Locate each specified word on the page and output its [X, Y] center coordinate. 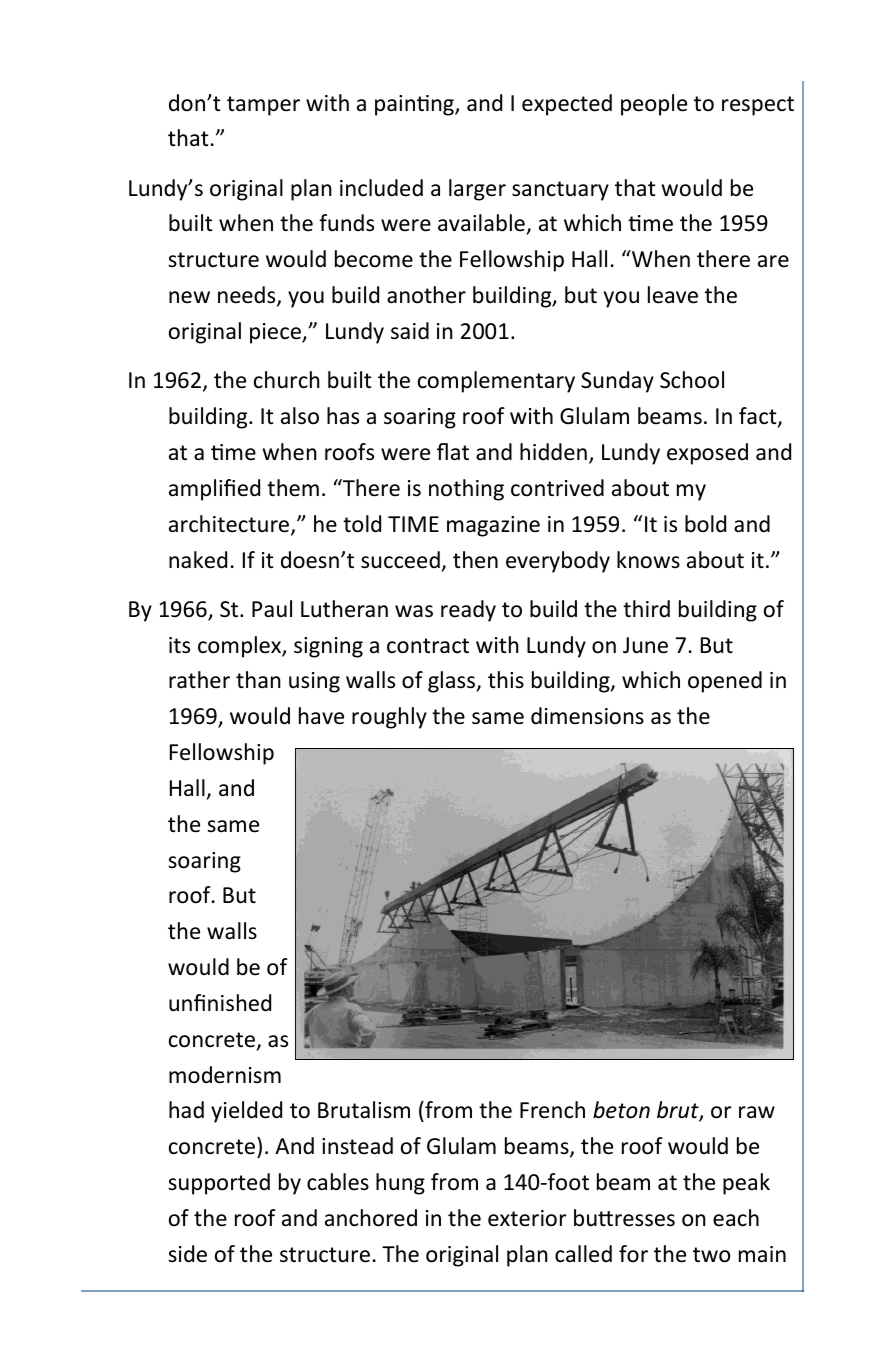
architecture [230, 525]
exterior [527, 1218]
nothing [466, 490]
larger [477, 190]
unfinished [220, 1003]
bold [705, 524]
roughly [389, 718]
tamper [263, 106]
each [736, 1218]
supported [219, 1184]
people [654, 105]
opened [725, 682]
